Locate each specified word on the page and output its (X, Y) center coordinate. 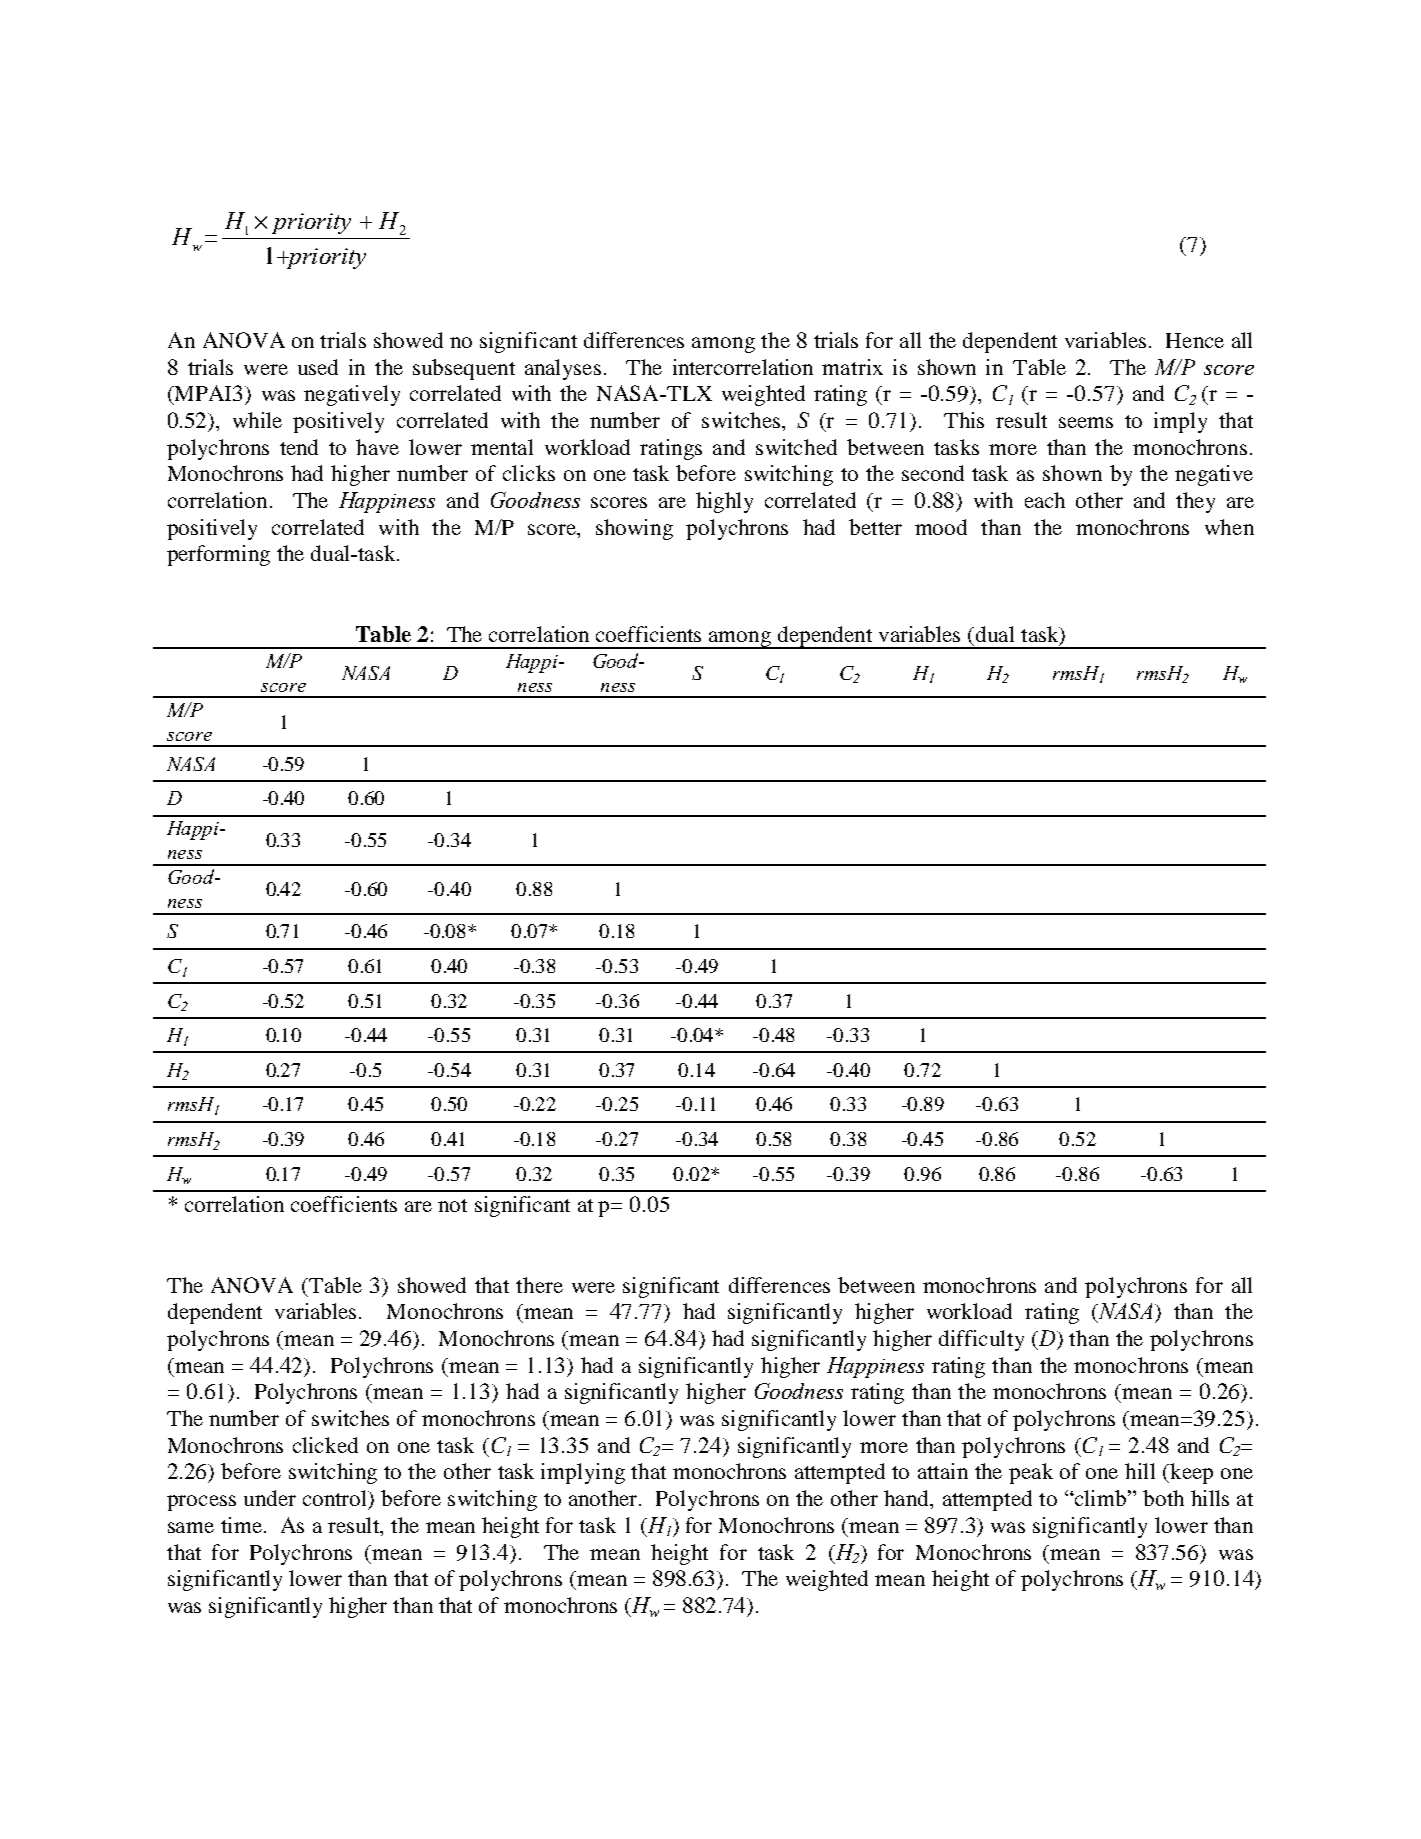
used (318, 367)
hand (908, 1499)
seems (1086, 422)
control (336, 1499)
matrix (852, 367)
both (1163, 1498)
